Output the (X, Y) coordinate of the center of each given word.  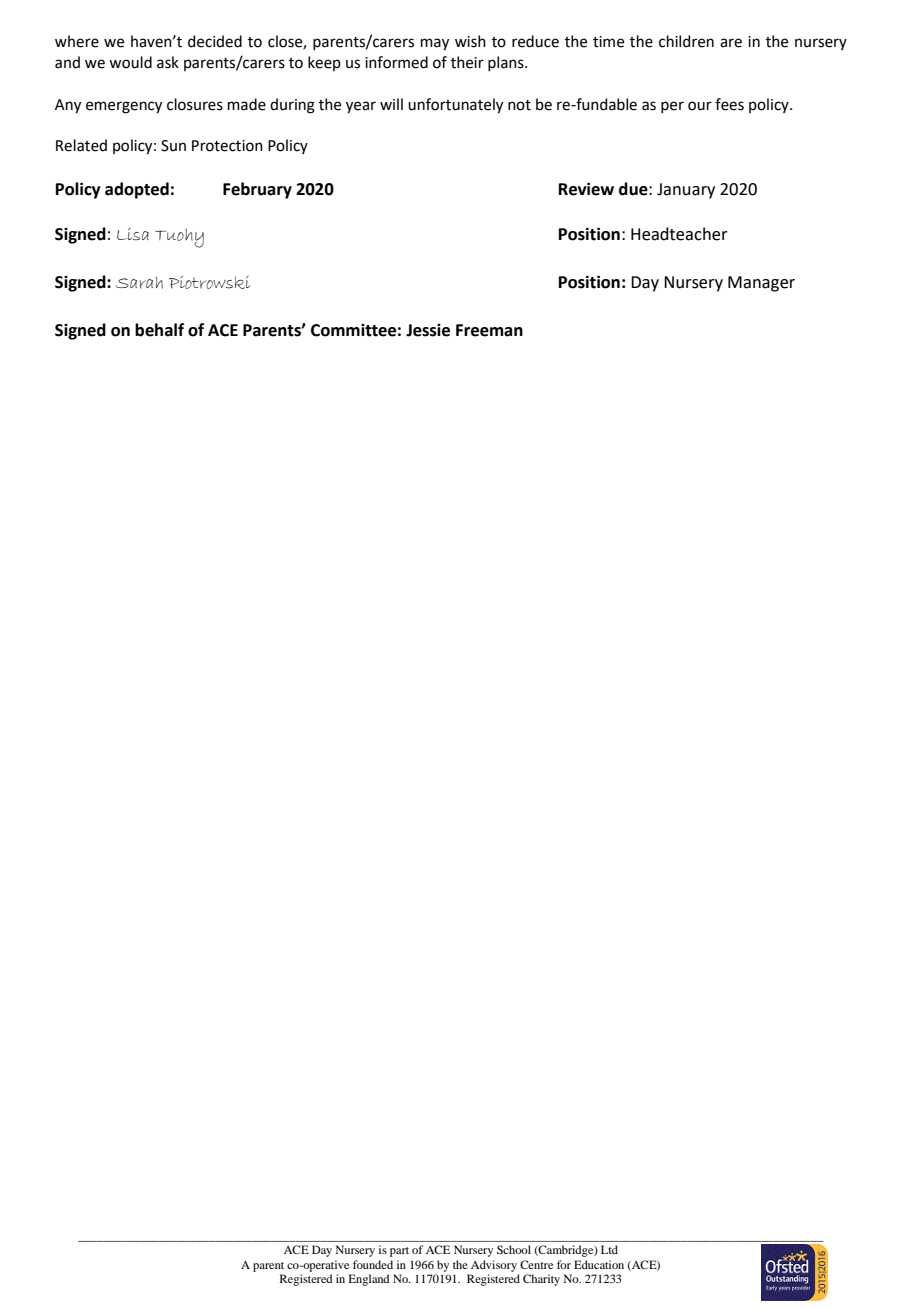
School (514, 1249)
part (399, 1252)
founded (373, 1264)
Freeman (489, 330)
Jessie (428, 330)
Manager (761, 284)
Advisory (494, 1266)
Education (599, 1264)
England (369, 1280)
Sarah (139, 282)
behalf (159, 330)
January (686, 191)
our (700, 106)
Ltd (609, 1249)
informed (396, 62)
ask (168, 62)
